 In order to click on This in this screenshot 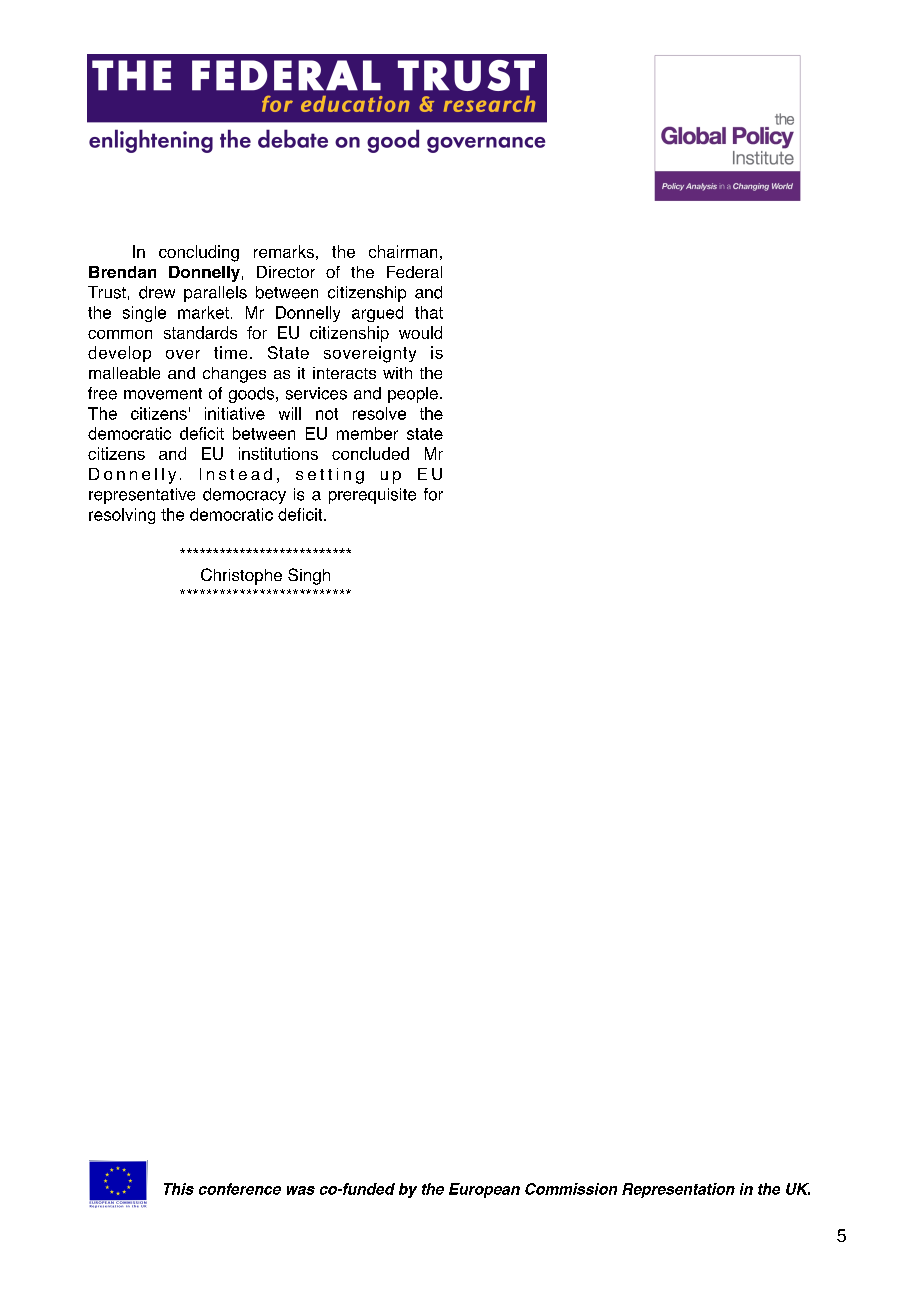, I will do `click(179, 1189)`.
